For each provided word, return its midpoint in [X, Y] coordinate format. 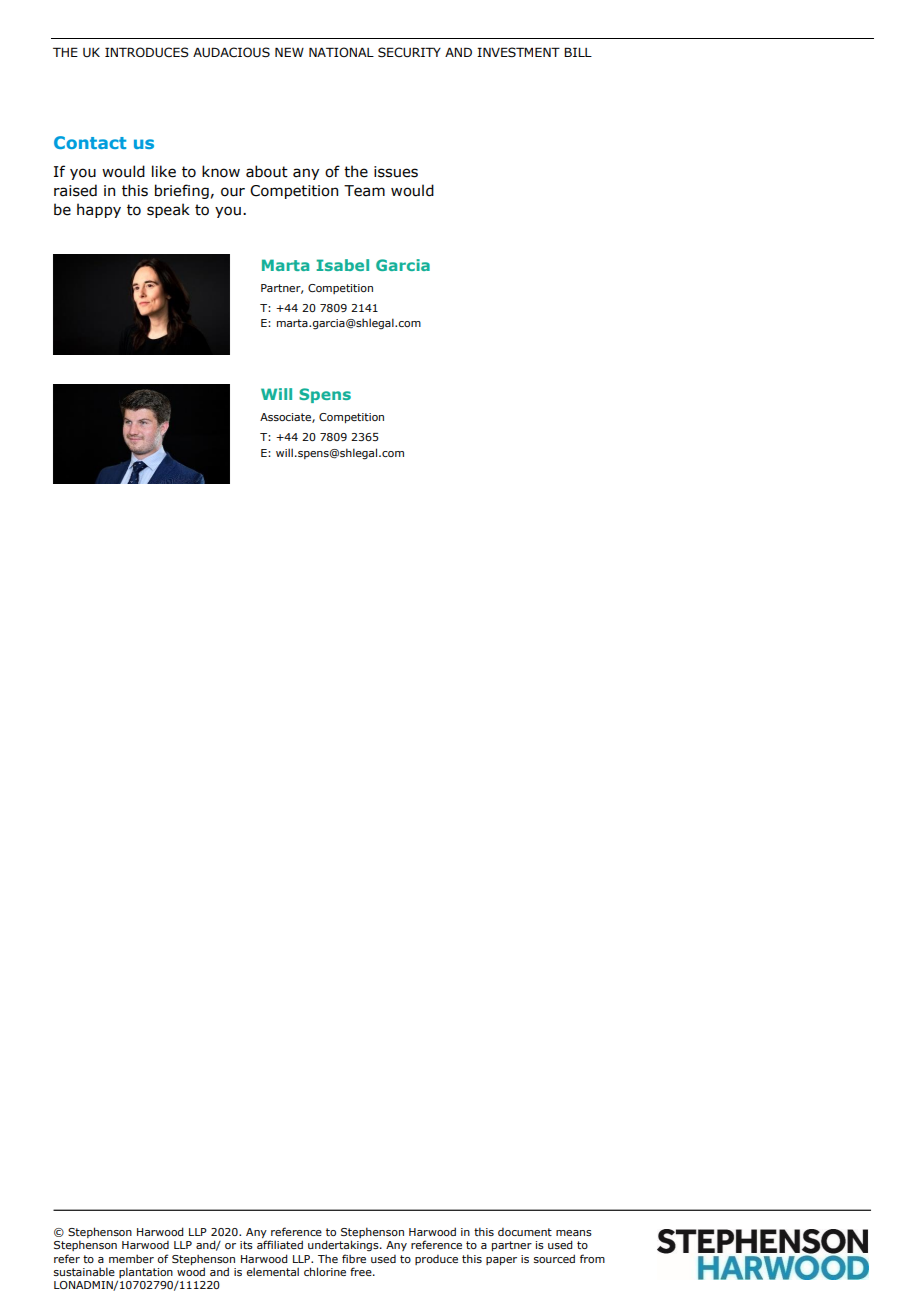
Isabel [342, 265]
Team [364, 191]
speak [168, 210]
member [131, 1258]
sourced [554, 1258]
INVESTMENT [518, 52]
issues [396, 172]
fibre [354, 1258]
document [525, 1232]
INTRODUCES [147, 52]
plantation [146, 1272]
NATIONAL [341, 52]
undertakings [344, 1245]
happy [99, 210]
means [574, 1233]
